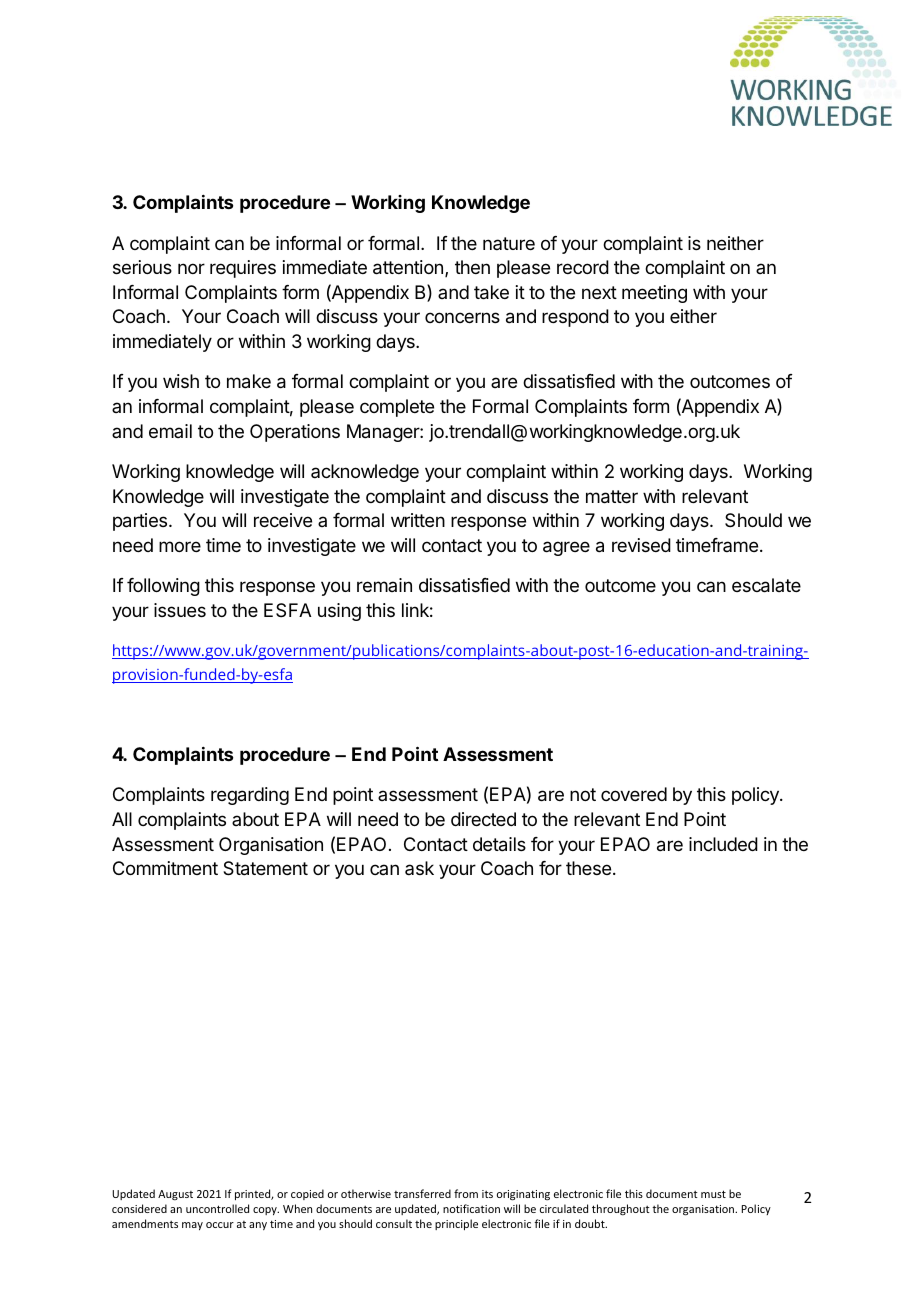 This screenshot has width=924, height=1308. I want to click on Statement, so click(265, 868).
